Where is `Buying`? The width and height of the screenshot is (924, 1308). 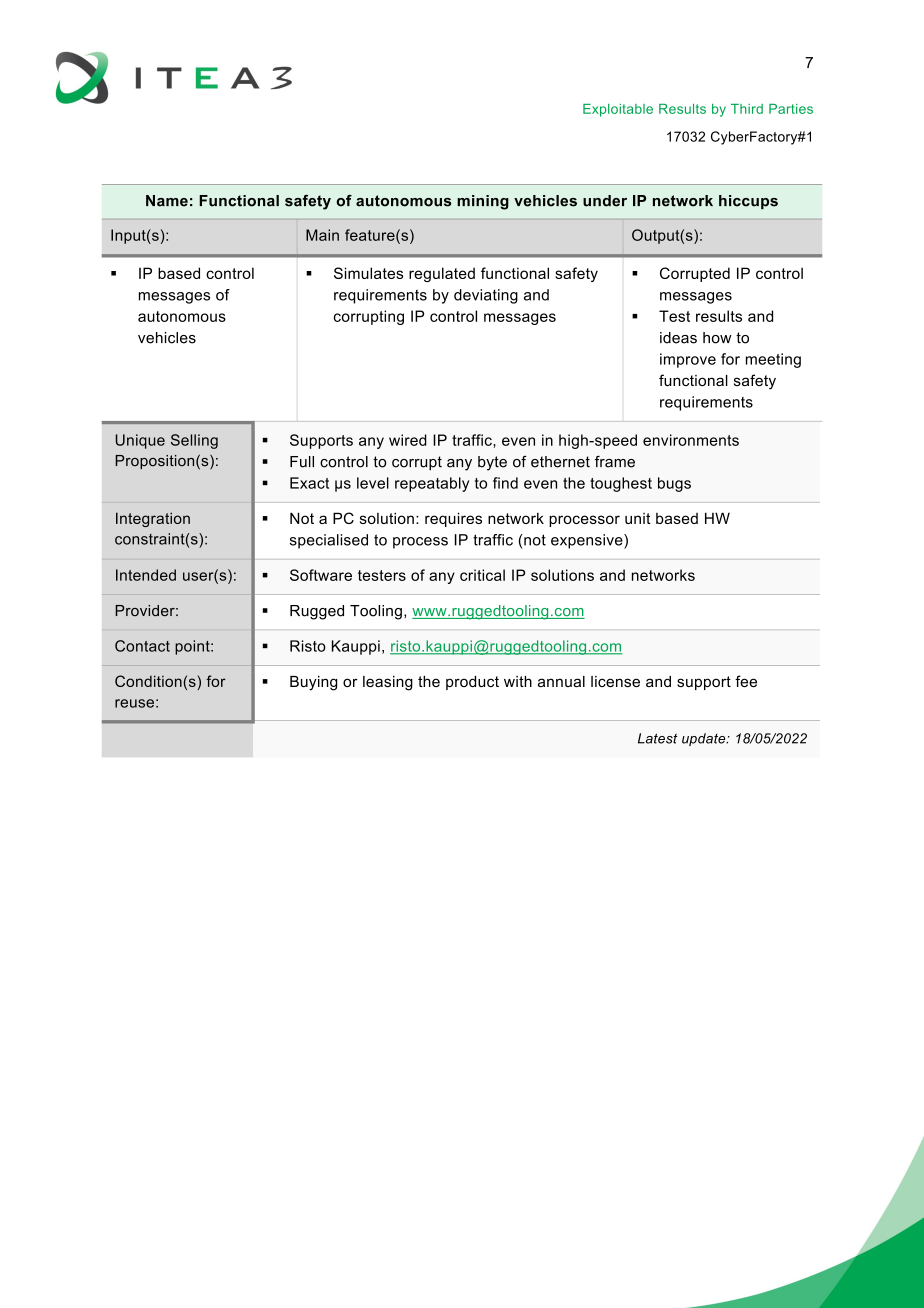 Buying is located at coordinates (313, 683).
